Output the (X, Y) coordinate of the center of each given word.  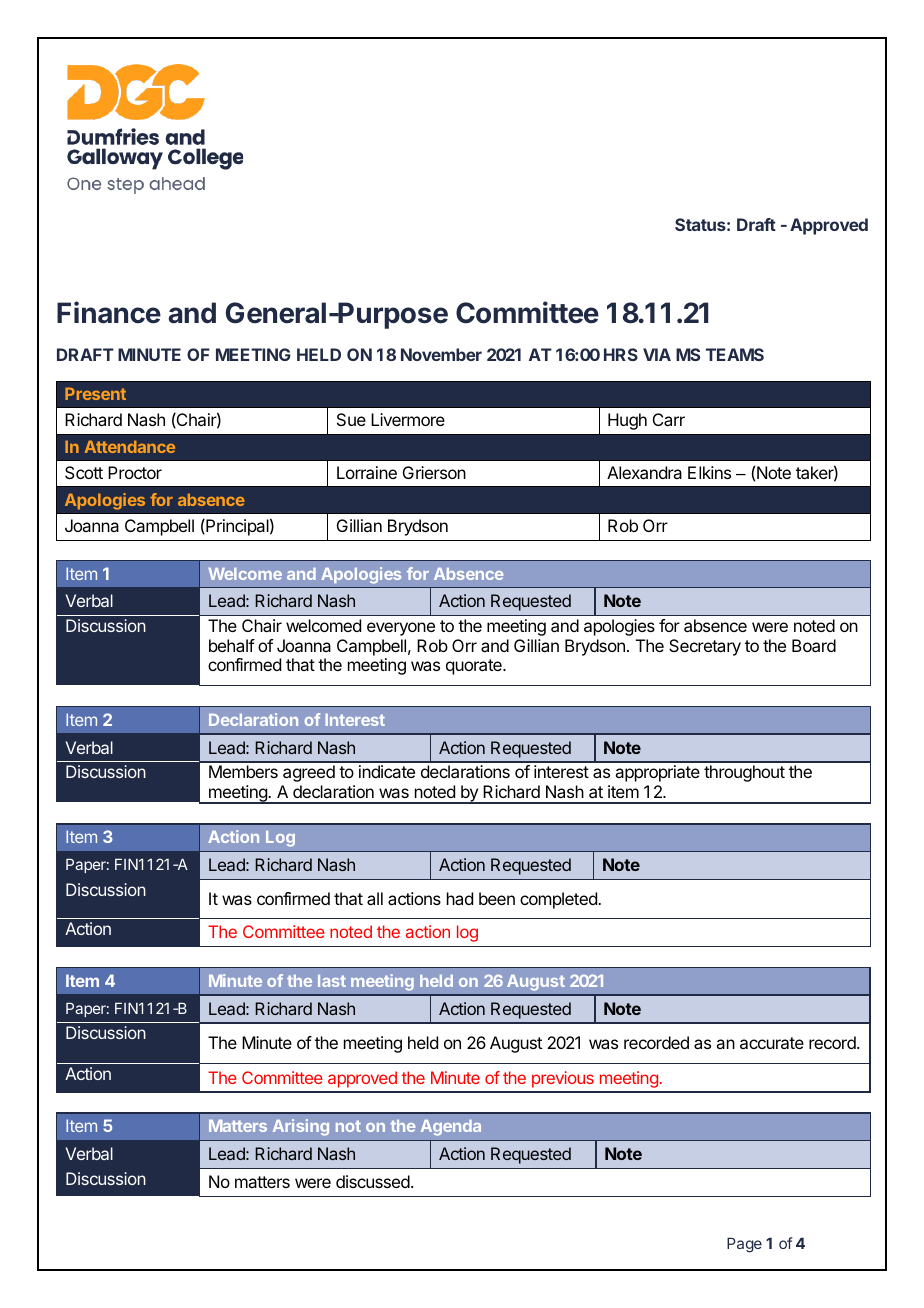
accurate (772, 1043)
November (441, 354)
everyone (401, 629)
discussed (374, 1181)
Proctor (135, 472)
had (460, 898)
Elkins (709, 472)
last (332, 981)
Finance (109, 312)
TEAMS (735, 354)
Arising (301, 1127)
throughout (744, 773)
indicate (387, 771)
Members (243, 771)
